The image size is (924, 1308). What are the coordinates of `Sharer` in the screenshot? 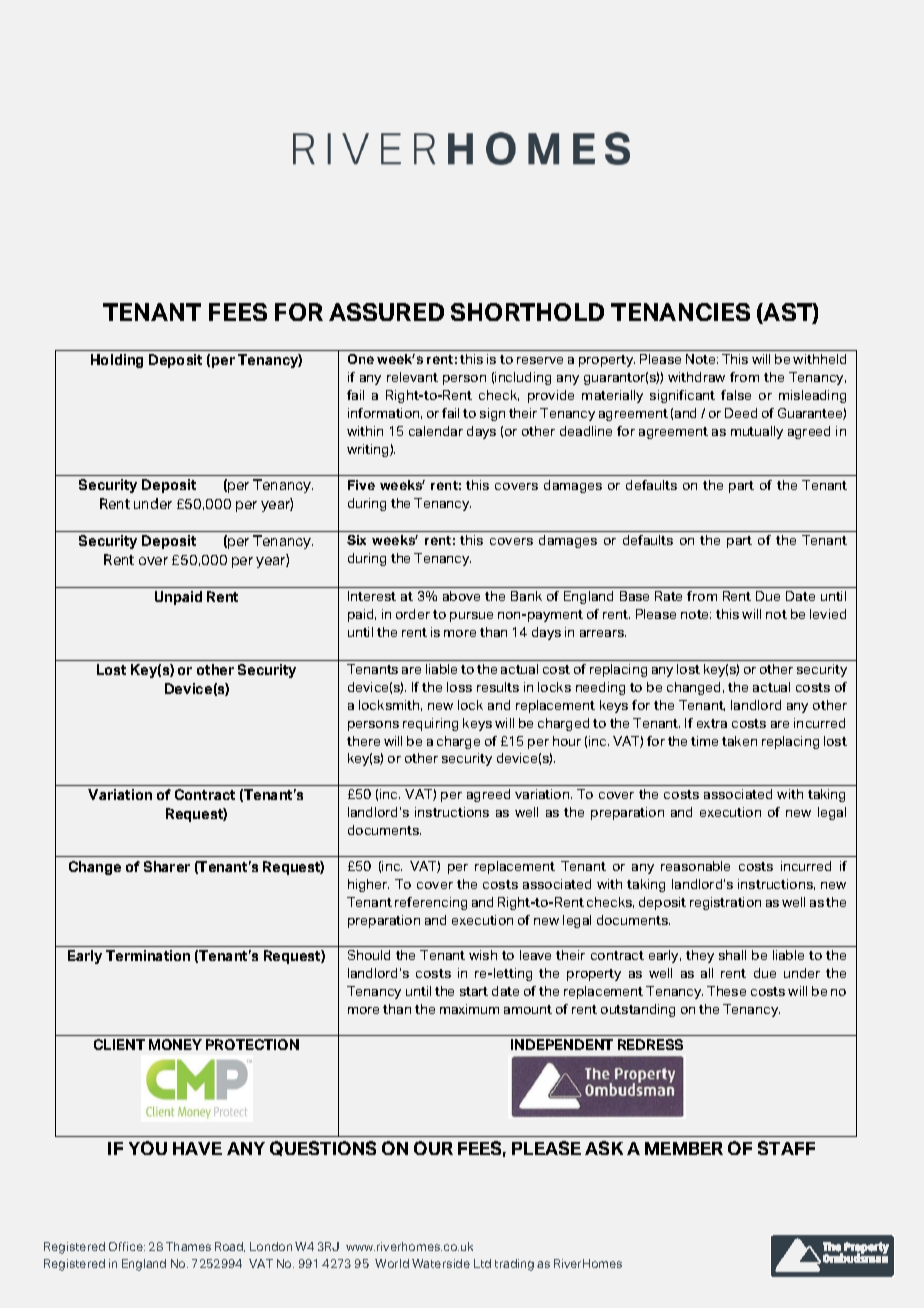 It's located at (167, 866).
